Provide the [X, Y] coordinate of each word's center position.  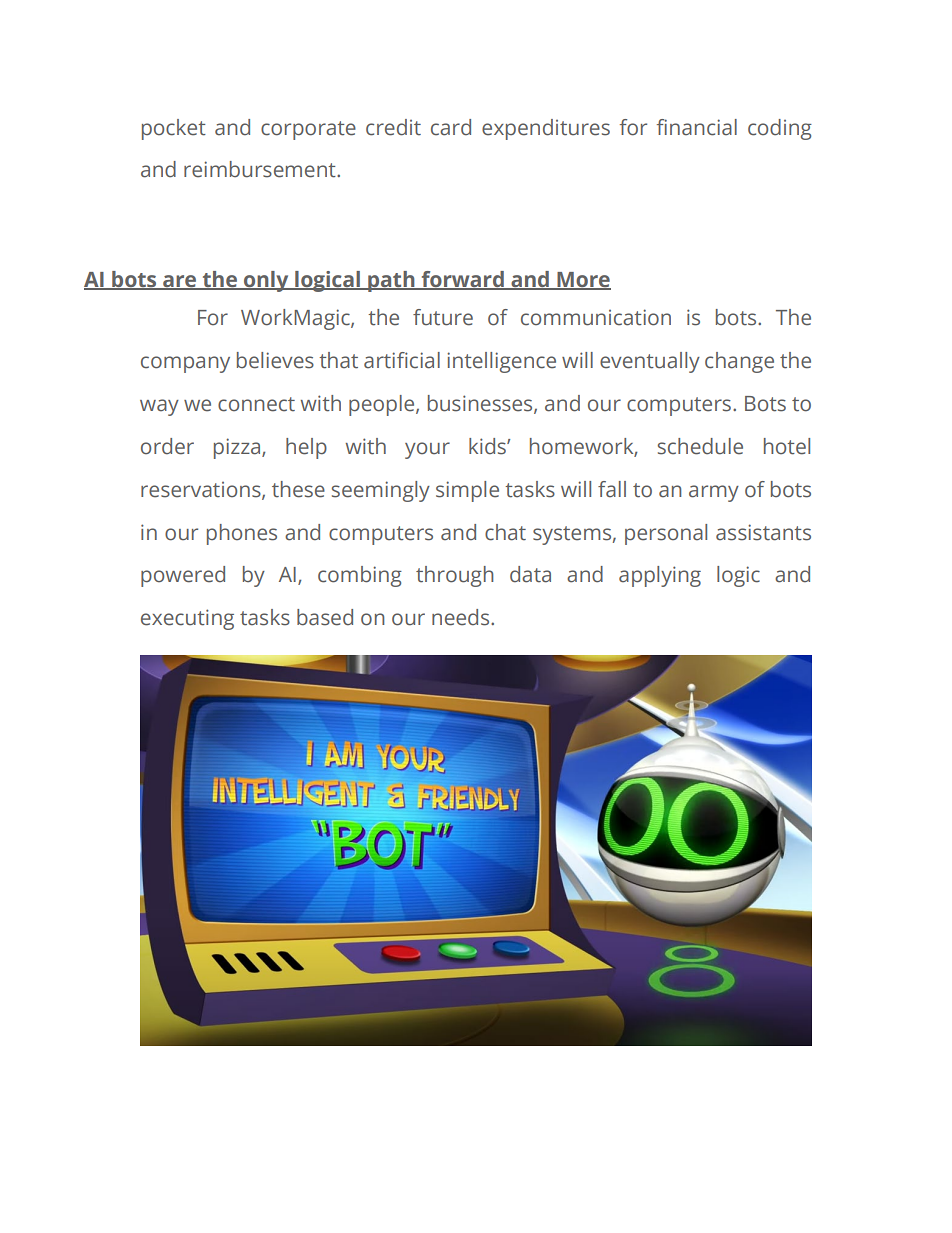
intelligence [501, 362]
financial [697, 127]
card [451, 127]
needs [462, 617]
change [739, 362]
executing [187, 619]
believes [275, 360]
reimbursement [261, 169]
